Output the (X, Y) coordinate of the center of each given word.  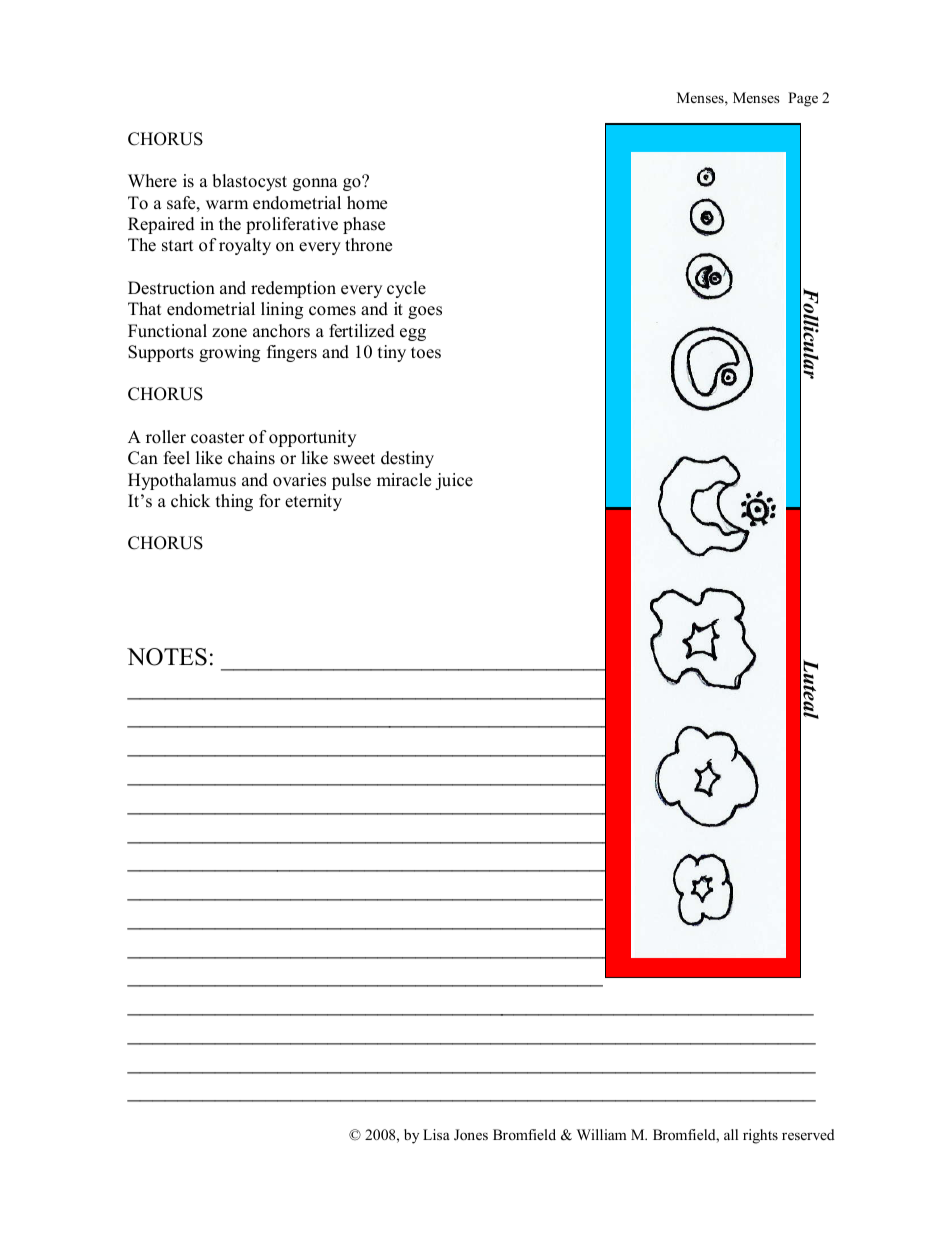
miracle (404, 480)
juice (454, 481)
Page (803, 99)
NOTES (167, 657)
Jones (471, 1135)
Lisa (436, 1134)
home (367, 203)
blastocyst (249, 182)
